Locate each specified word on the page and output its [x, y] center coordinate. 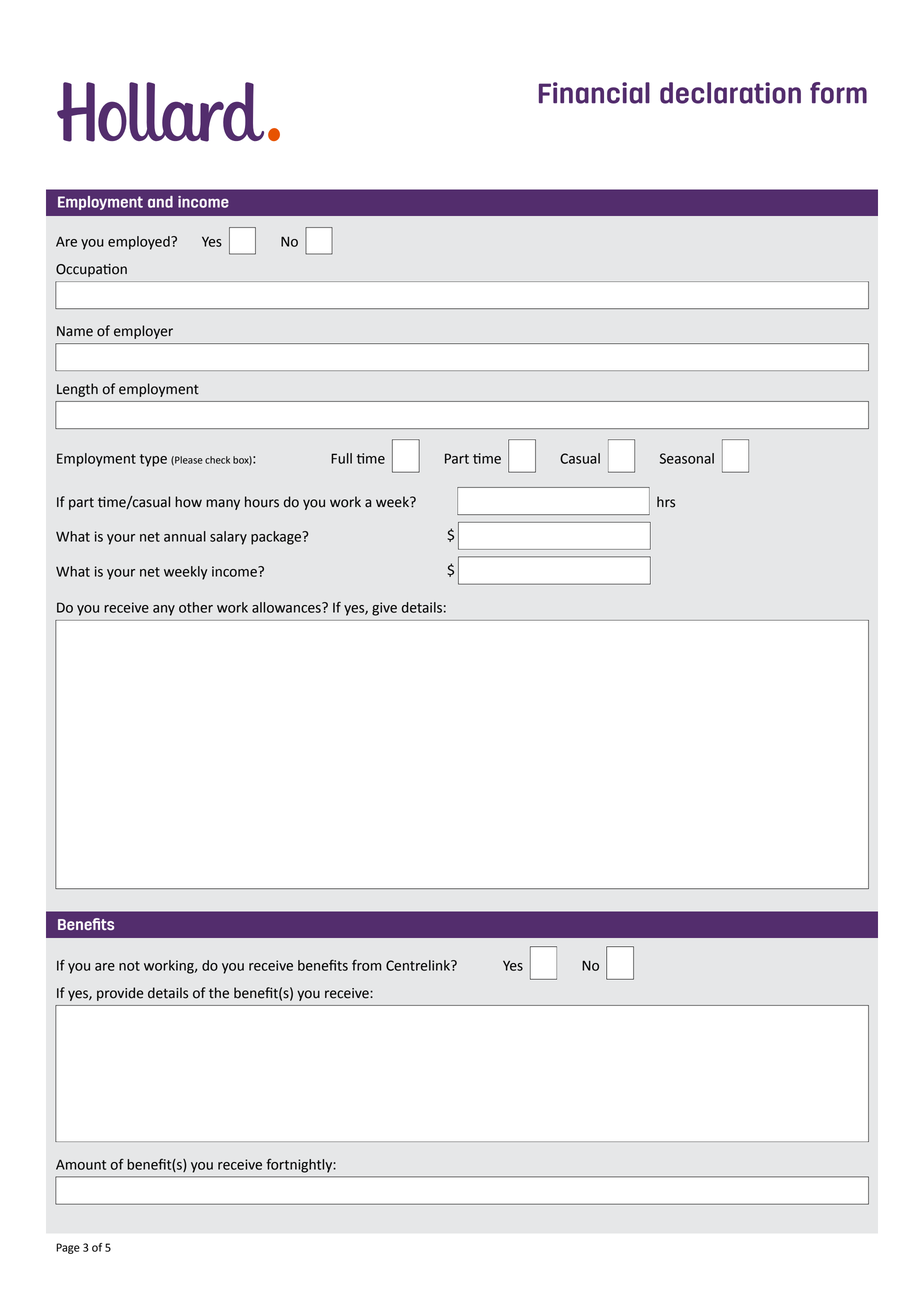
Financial [594, 93]
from [366, 965]
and [160, 202]
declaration [730, 93]
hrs [666, 502]
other [196, 607]
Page [68, 1248]
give [384, 609]
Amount [81, 1164]
